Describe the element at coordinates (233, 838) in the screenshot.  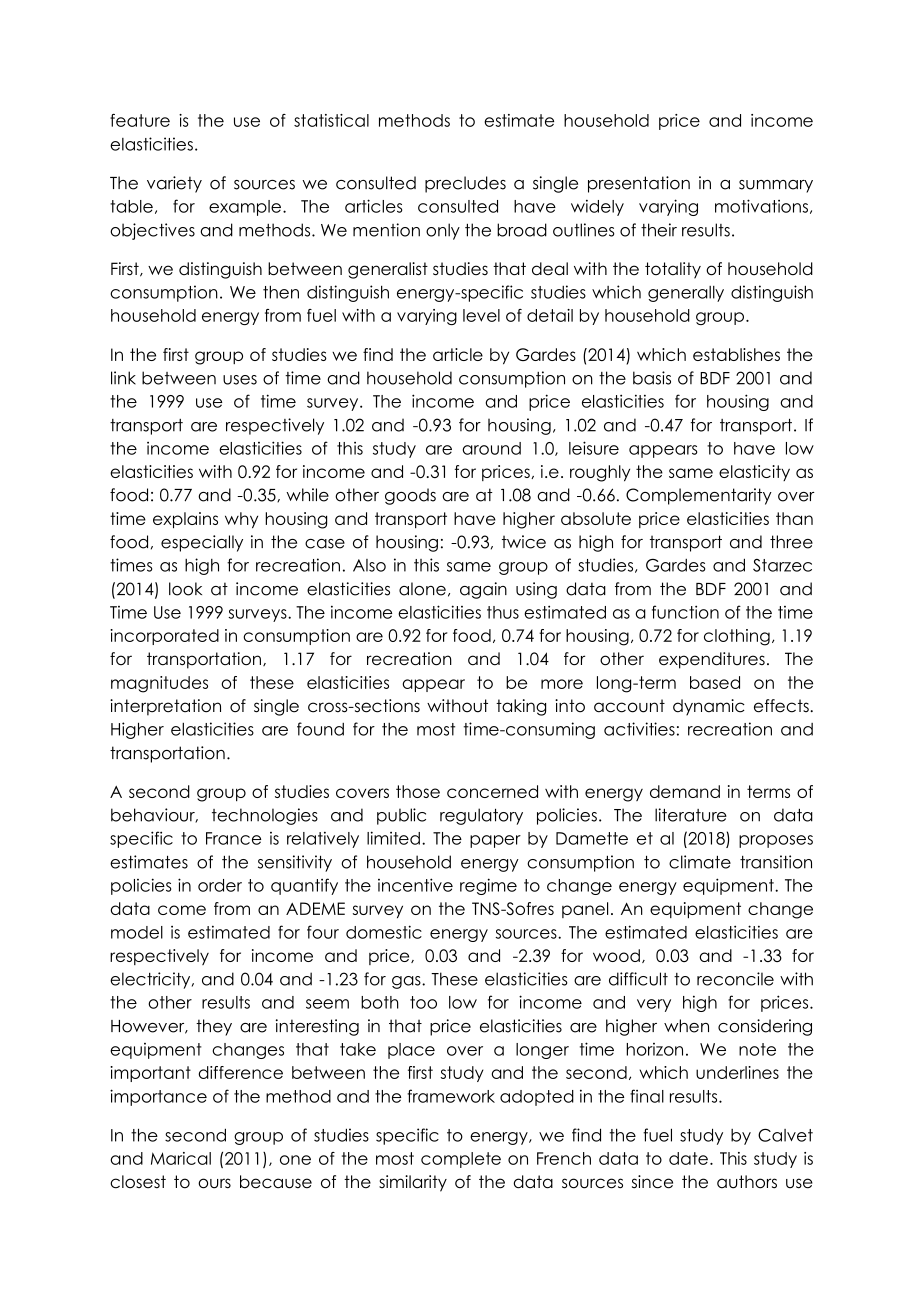
I see `France` at that location.
